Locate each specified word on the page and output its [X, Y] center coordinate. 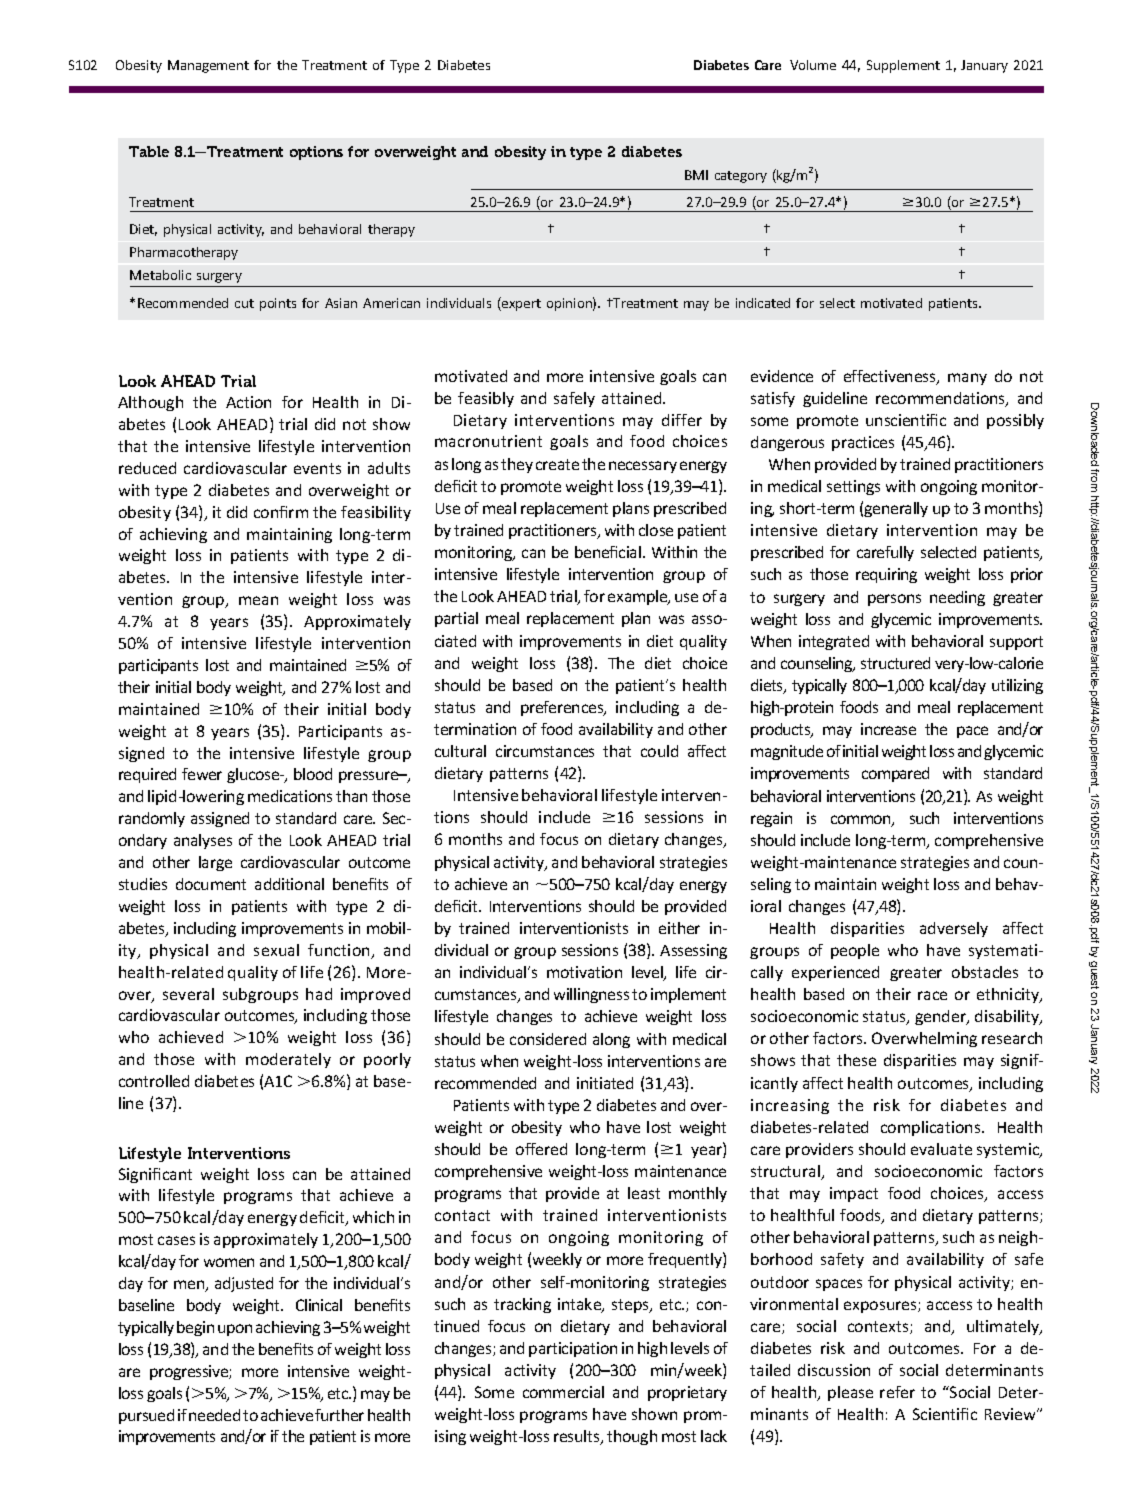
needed [214, 1415]
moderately [288, 1060]
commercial [563, 1392]
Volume [813, 65]
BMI [696, 175]
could [659, 751]
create [557, 464]
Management [208, 66]
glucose [254, 775]
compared [895, 774]
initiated [605, 1083]
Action [248, 402]
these [856, 1060]
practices [863, 443]
